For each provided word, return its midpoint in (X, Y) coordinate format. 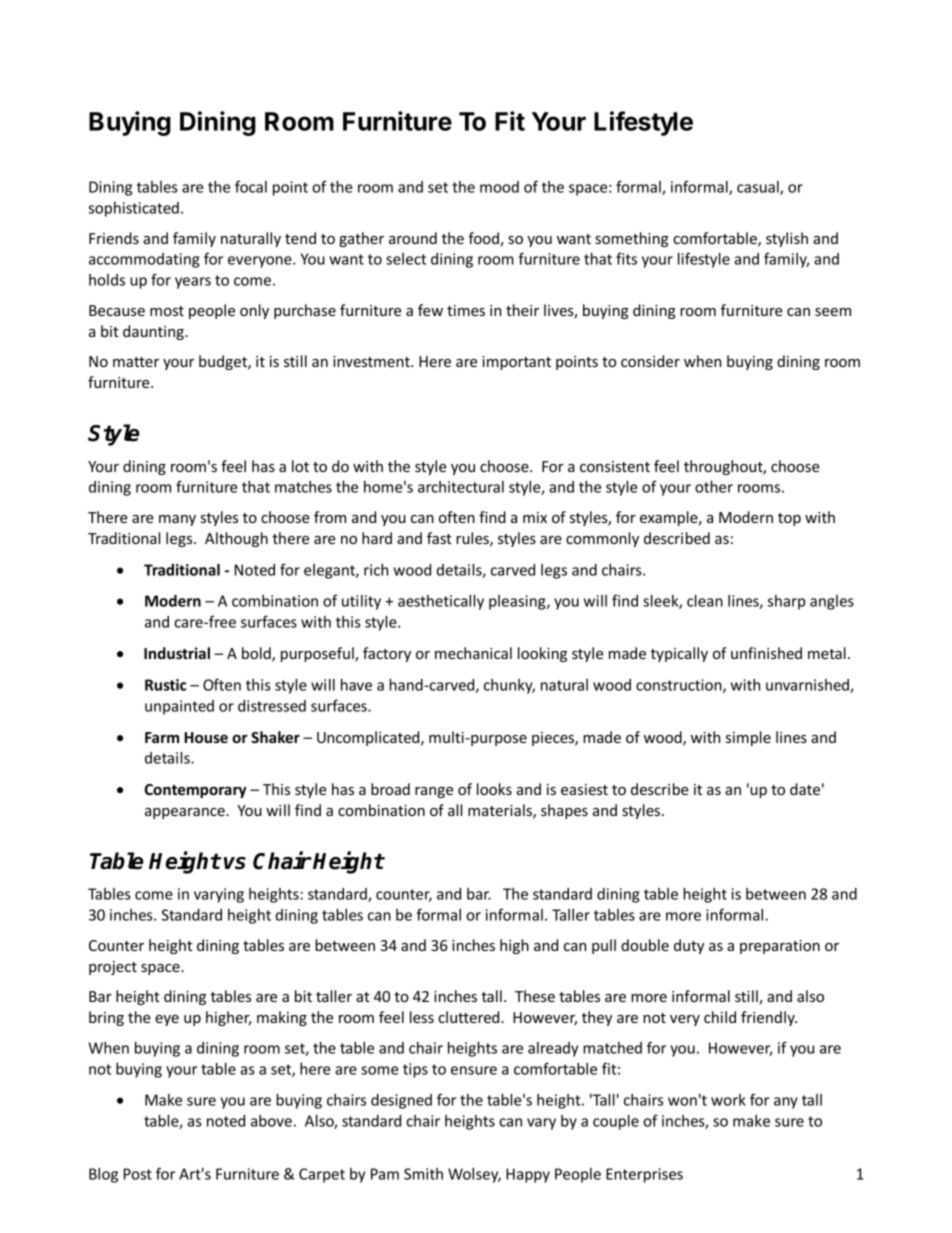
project (113, 968)
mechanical (473, 653)
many (177, 520)
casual (759, 188)
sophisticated (134, 209)
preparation (780, 947)
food (484, 239)
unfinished (766, 653)
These (535, 996)
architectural (461, 487)
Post (138, 1174)
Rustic (165, 685)
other (714, 487)
